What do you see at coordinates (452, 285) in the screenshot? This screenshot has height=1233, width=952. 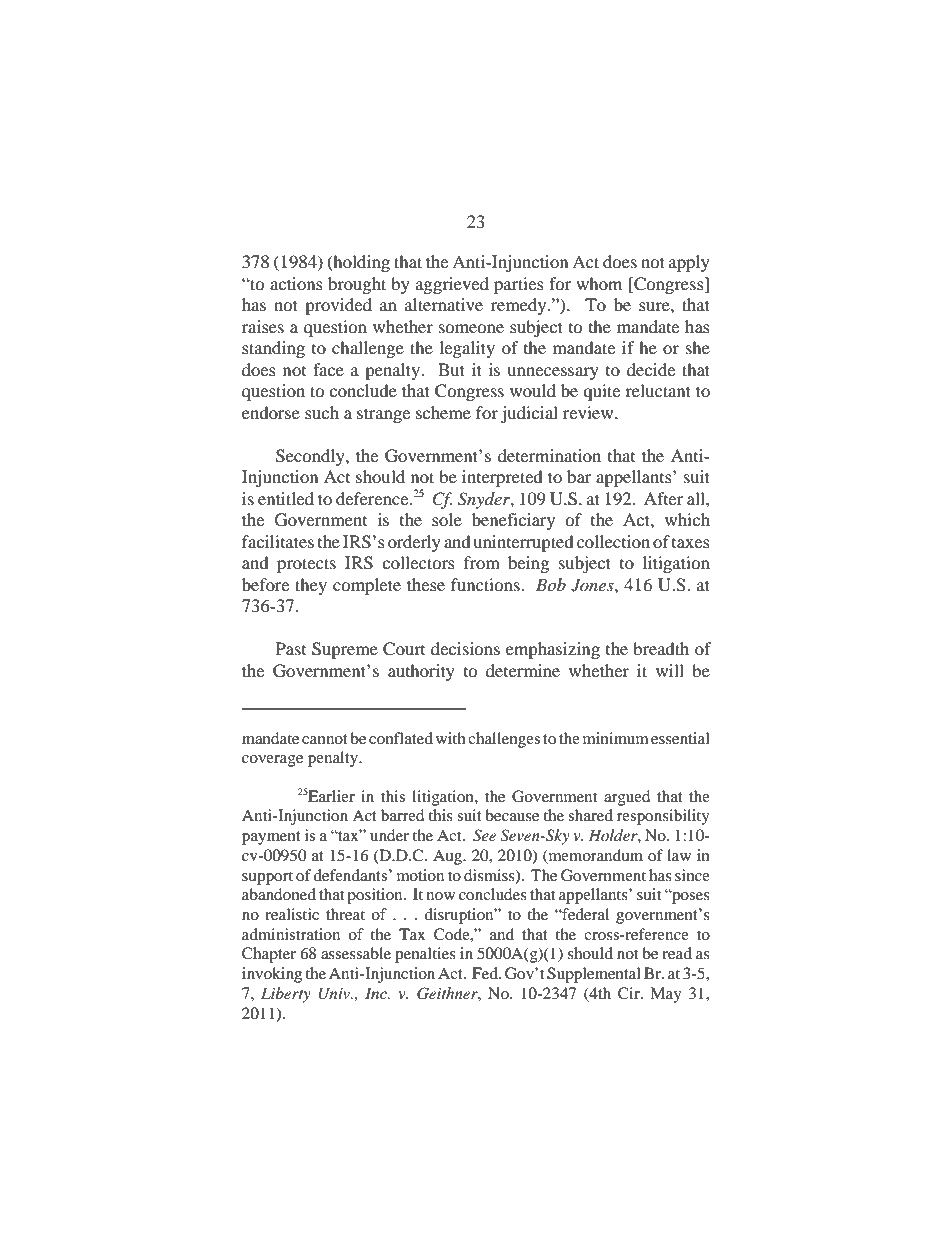 I see `aggrieved` at bounding box center [452, 285].
